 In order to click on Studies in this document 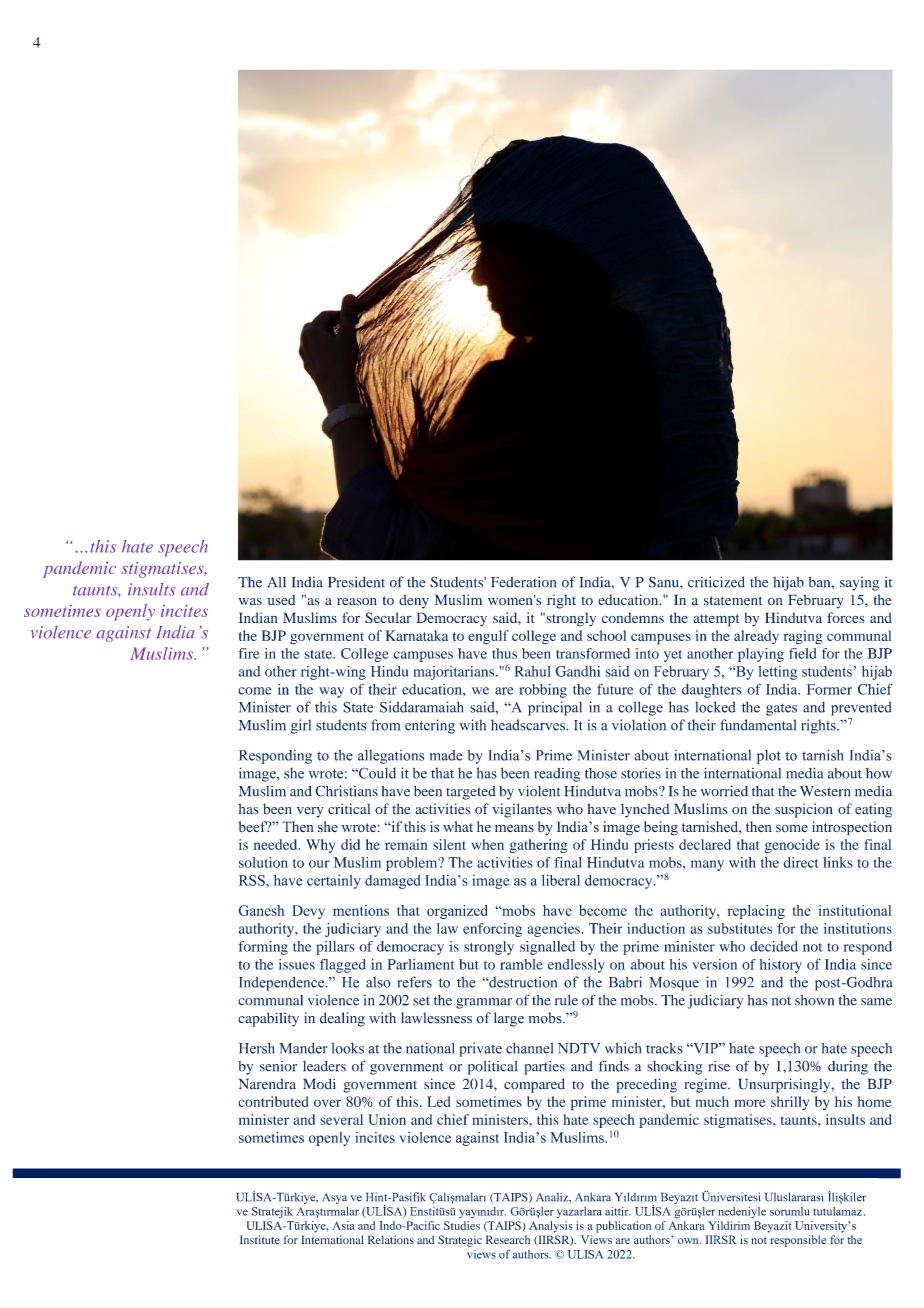, I will do `click(462, 1225)`.
